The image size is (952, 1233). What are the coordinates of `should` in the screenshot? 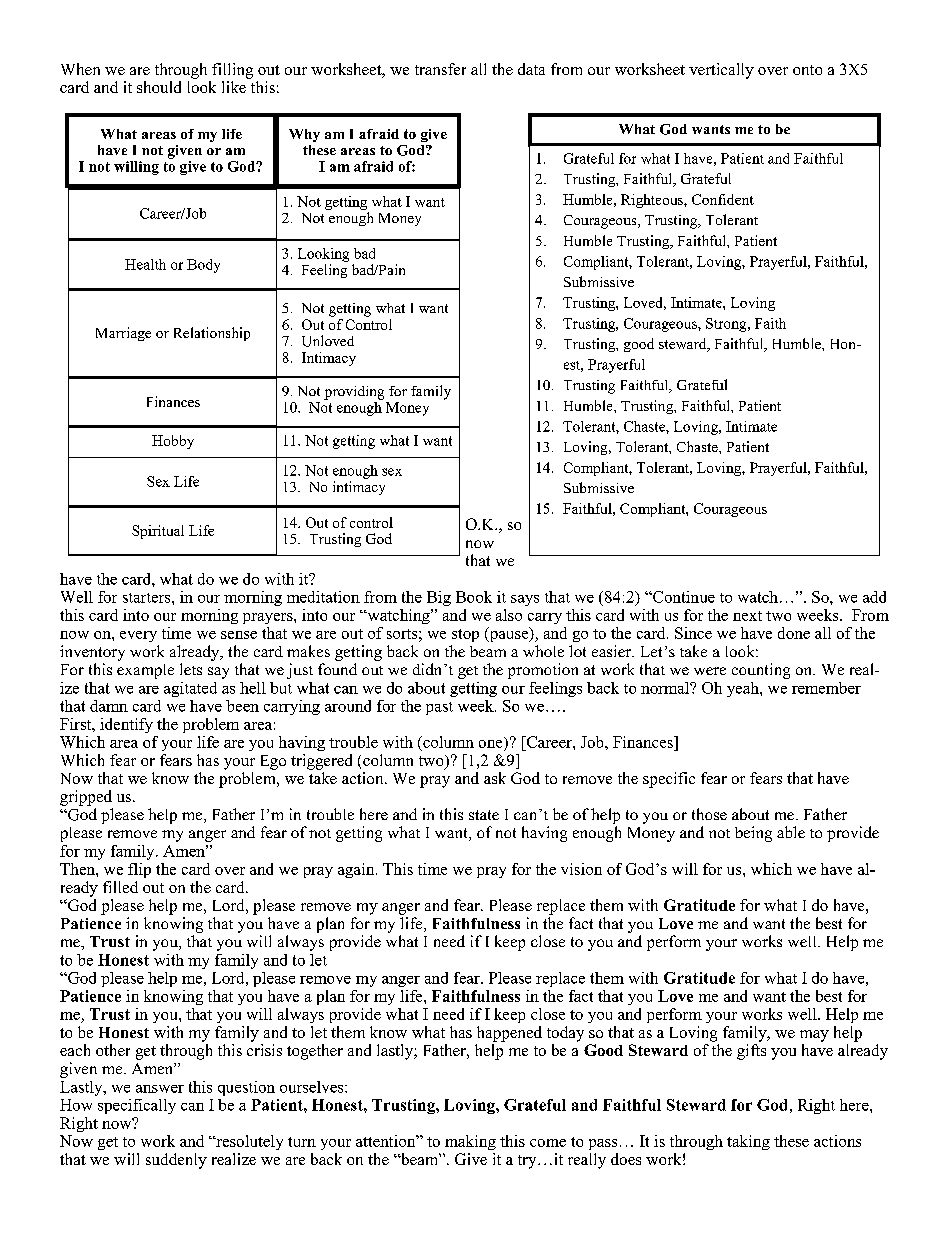 It's located at (159, 87).
